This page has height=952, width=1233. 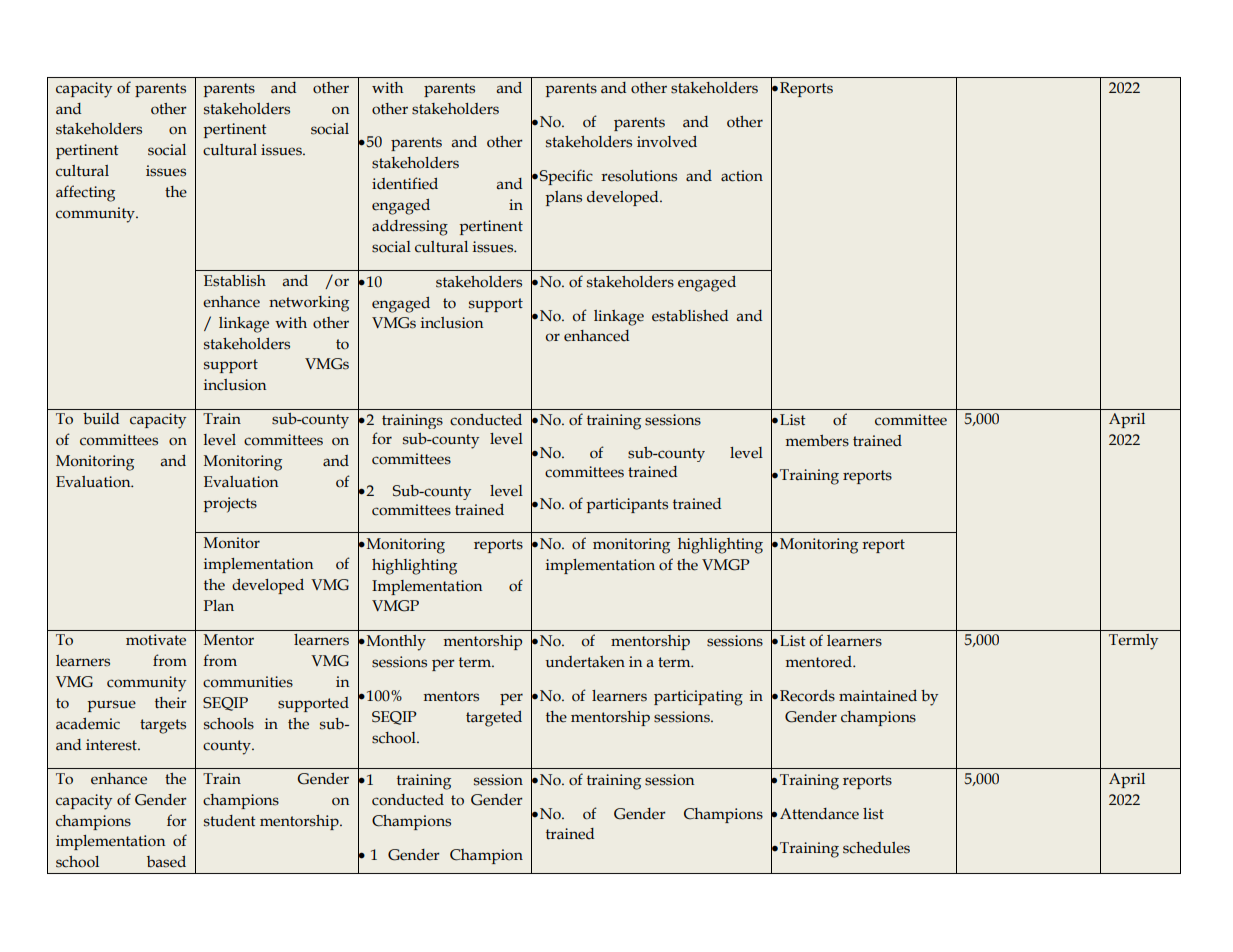 What do you see at coordinates (171, 703) in the page?
I see `their` at bounding box center [171, 703].
